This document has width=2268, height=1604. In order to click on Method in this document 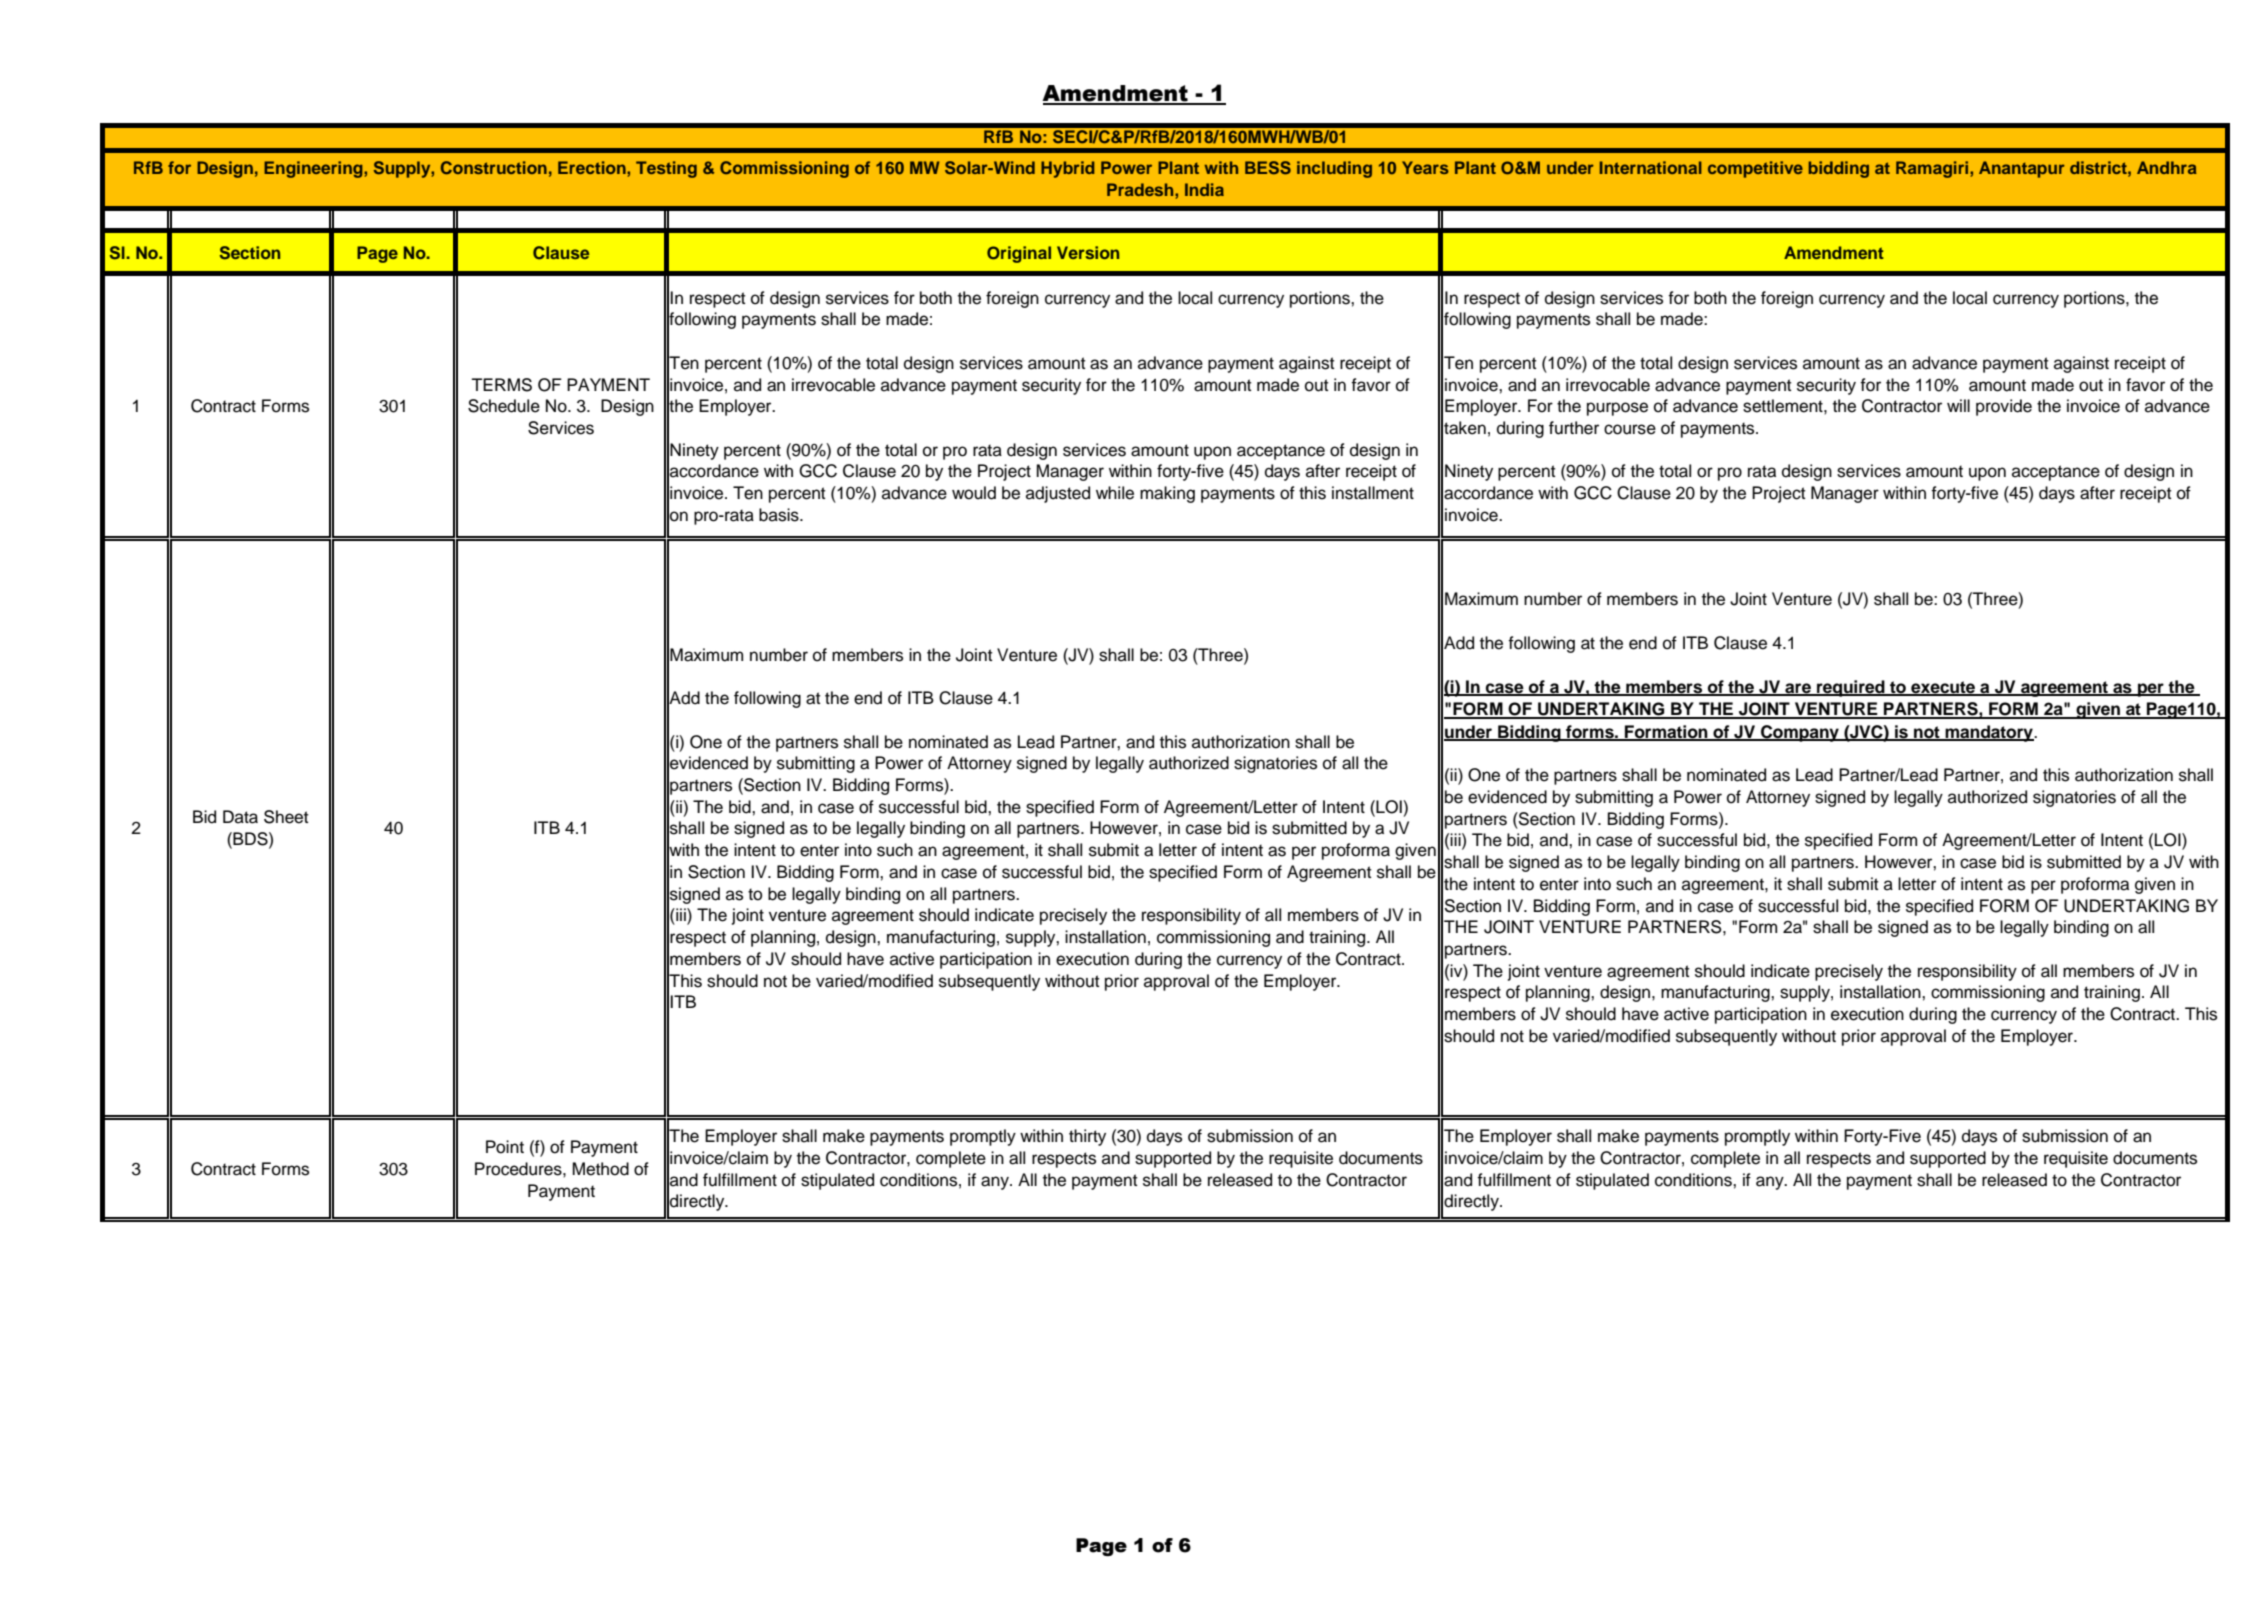, I will do `click(601, 1169)`.
